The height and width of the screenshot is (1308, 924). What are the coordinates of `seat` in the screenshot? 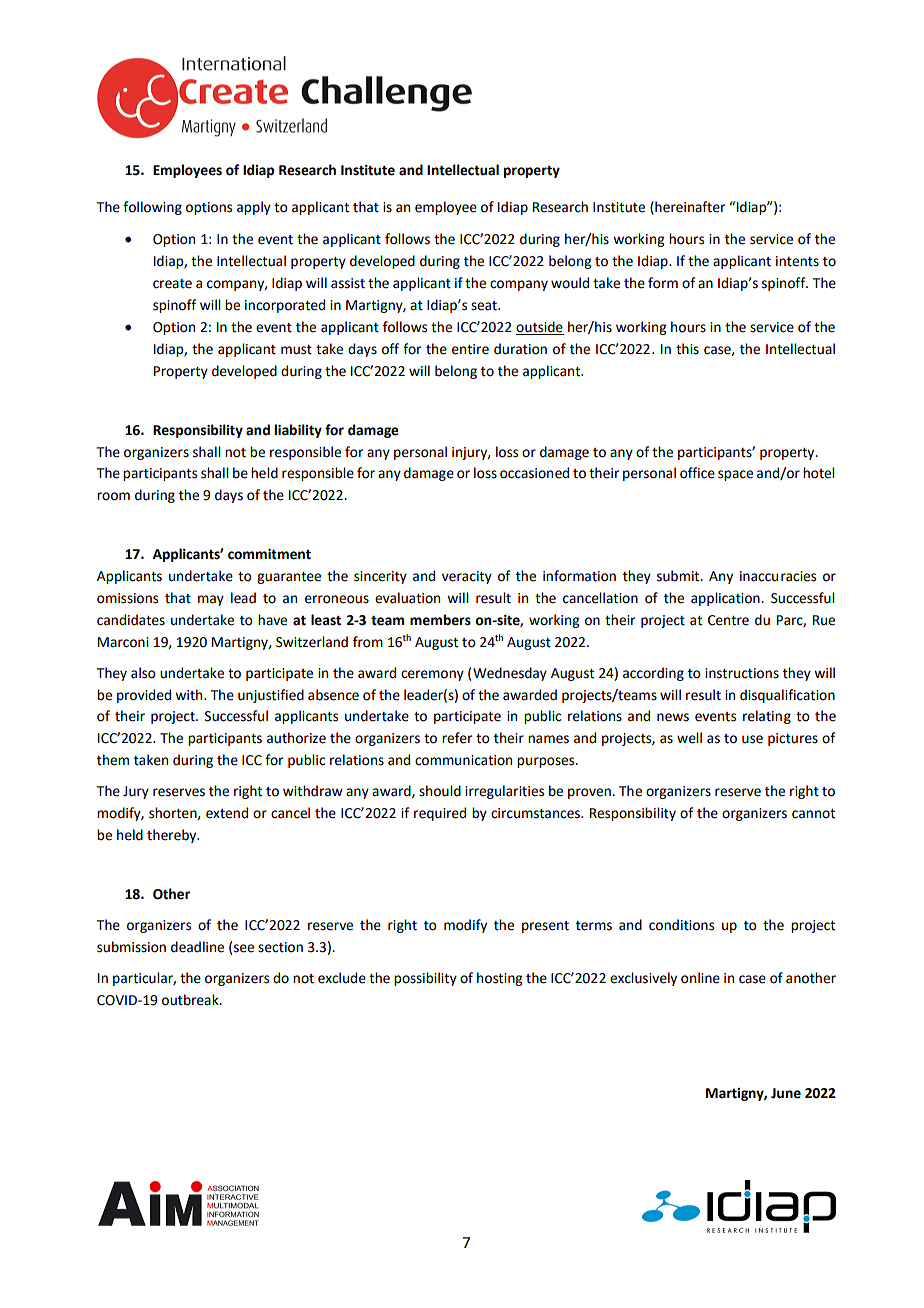 It's located at (485, 306).
